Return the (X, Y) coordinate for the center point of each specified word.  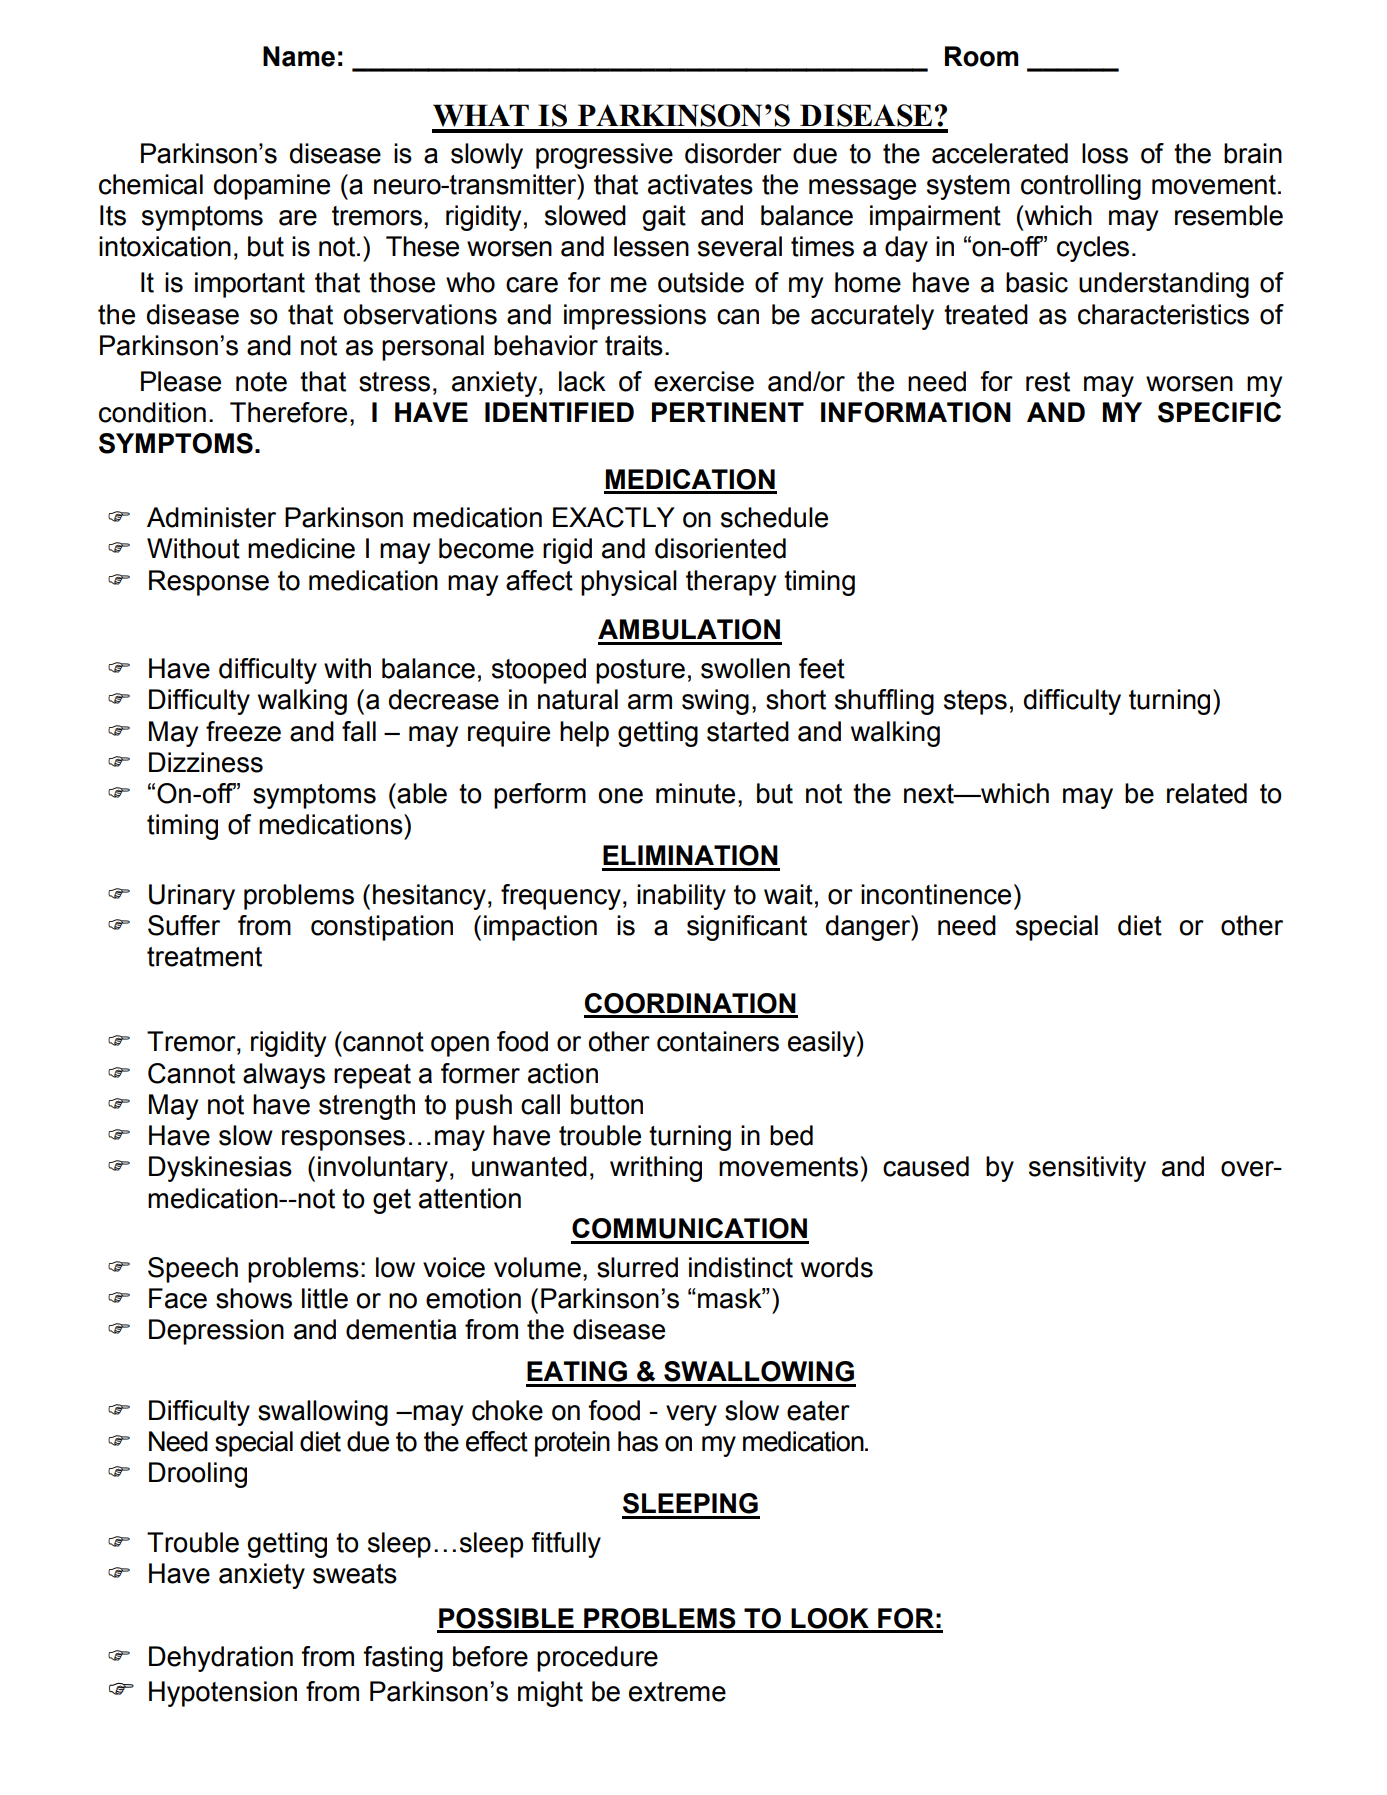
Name (299, 56)
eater (818, 1411)
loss (1105, 153)
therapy (731, 583)
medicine (301, 548)
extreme (677, 1692)
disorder (733, 153)
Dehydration (221, 1659)
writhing (656, 1169)
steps (975, 702)
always (284, 1076)
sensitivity (1087, 1169)
